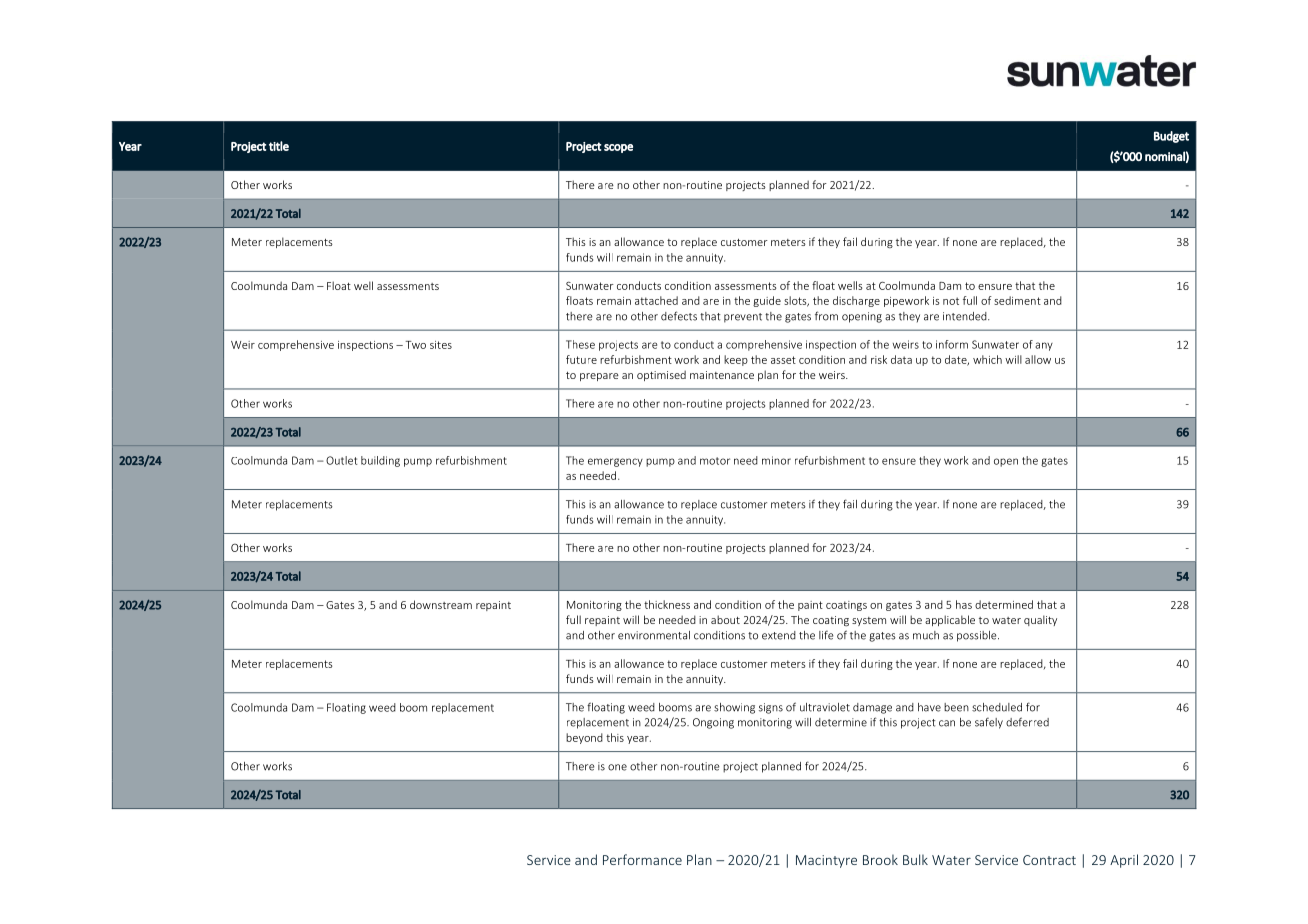  What do you see at coordinates (715, 461) in the screenshot?
I see `motor` at bounding box center [715, 461].
